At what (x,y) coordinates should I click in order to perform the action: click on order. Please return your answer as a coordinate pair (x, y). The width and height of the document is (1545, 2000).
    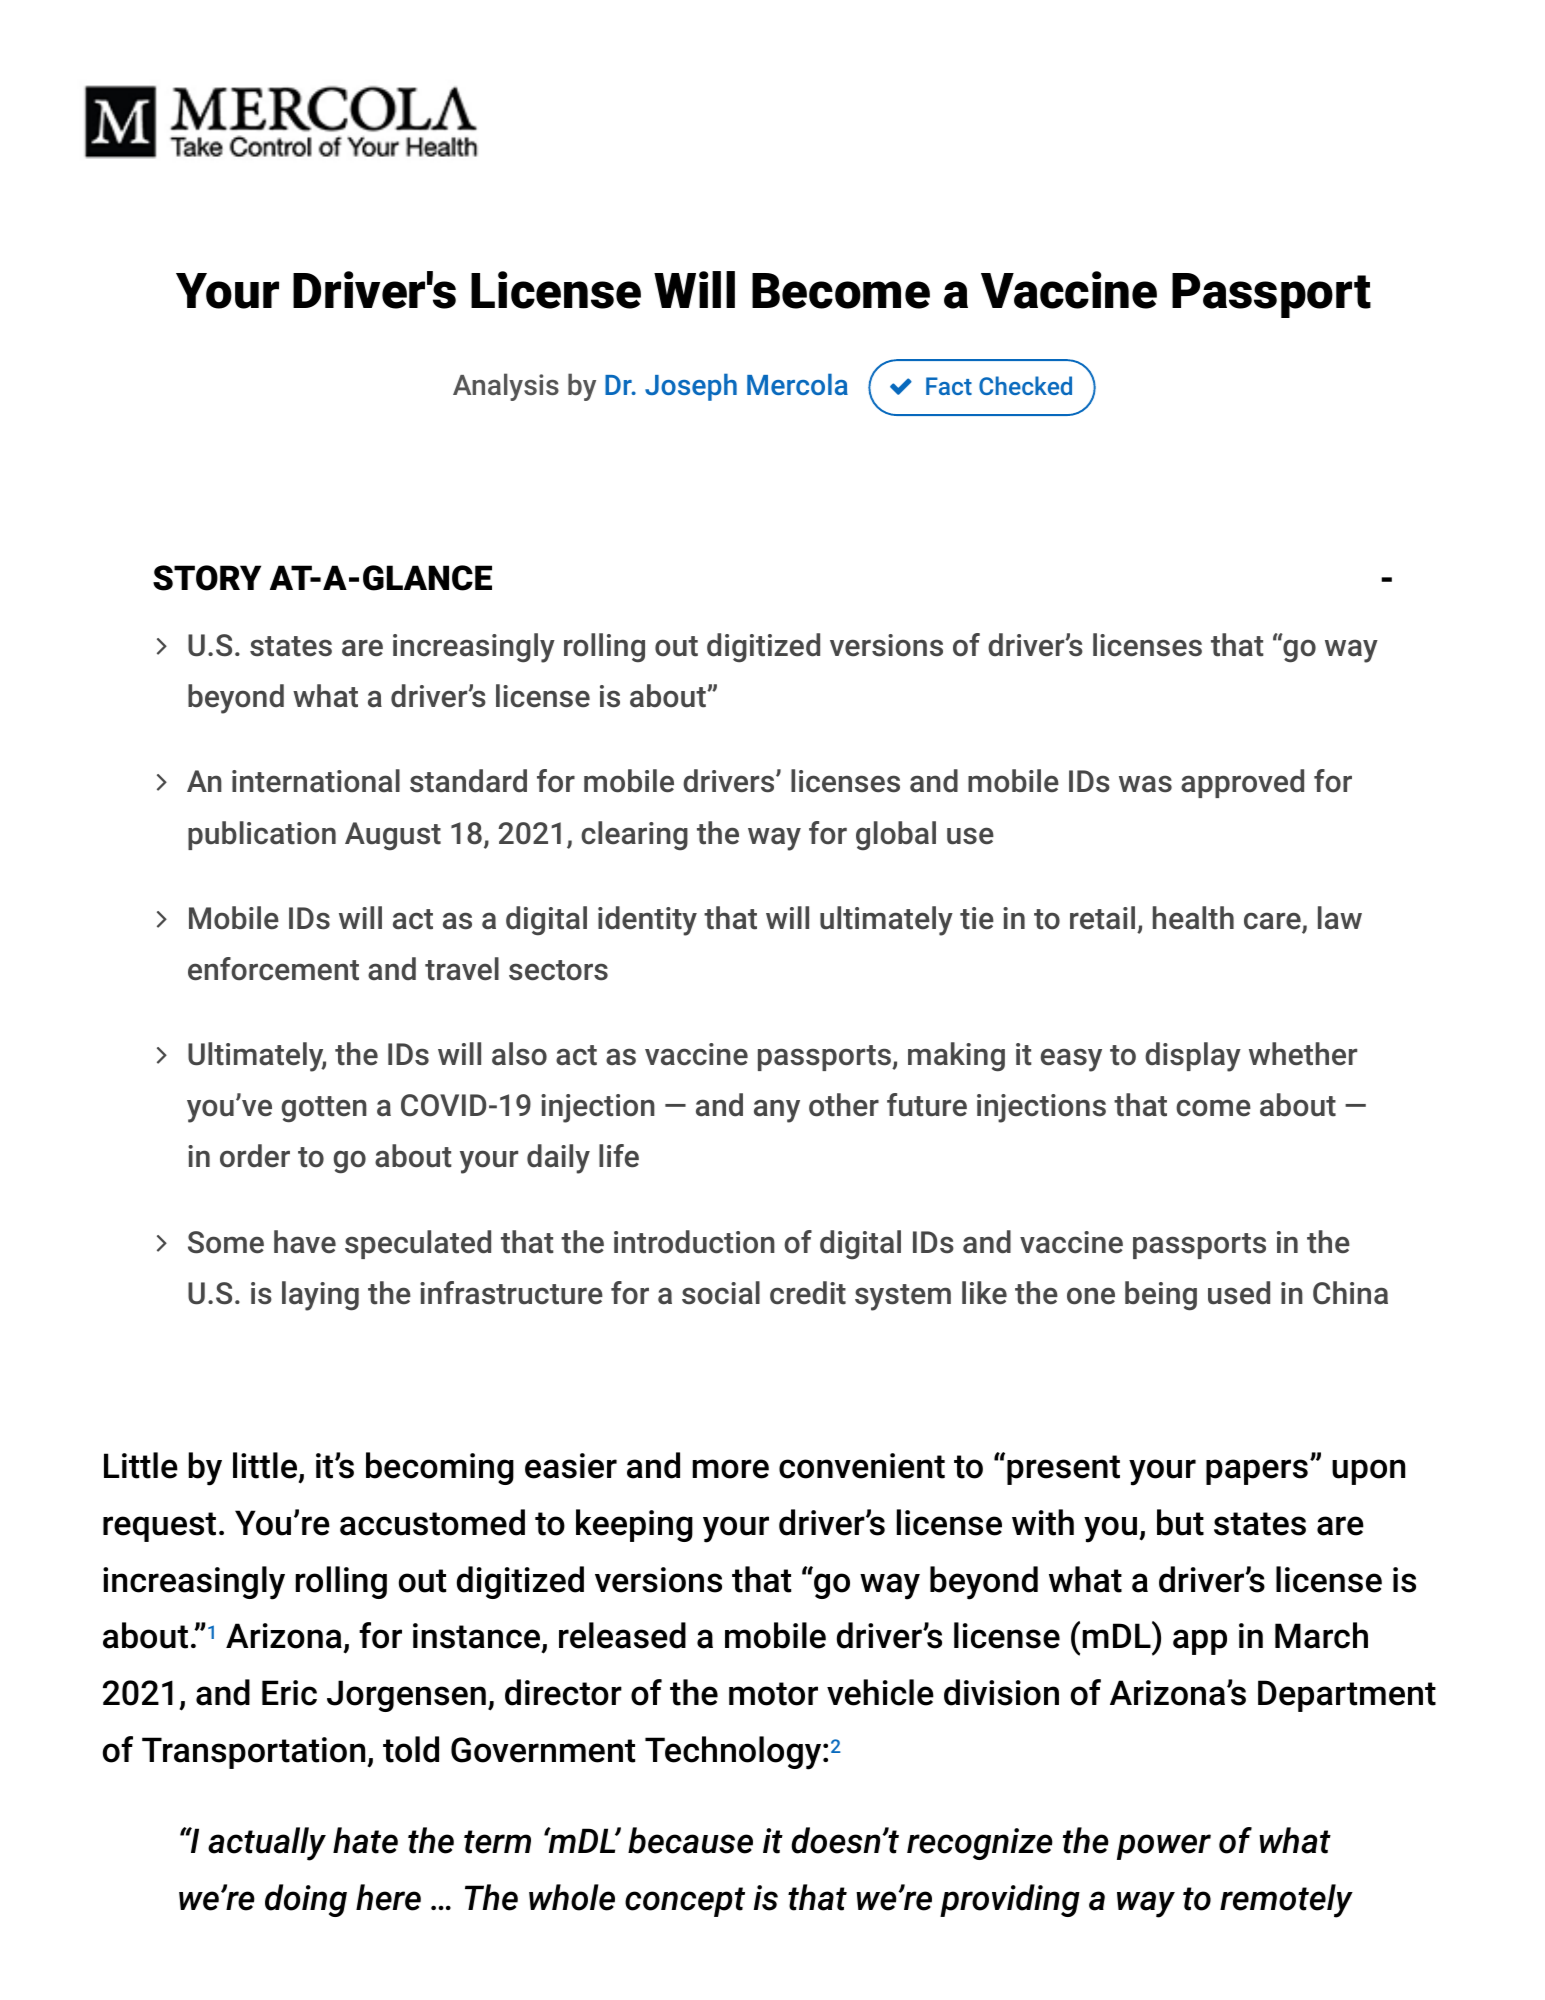
    Looking at the image, I should click on (255, 1156).
